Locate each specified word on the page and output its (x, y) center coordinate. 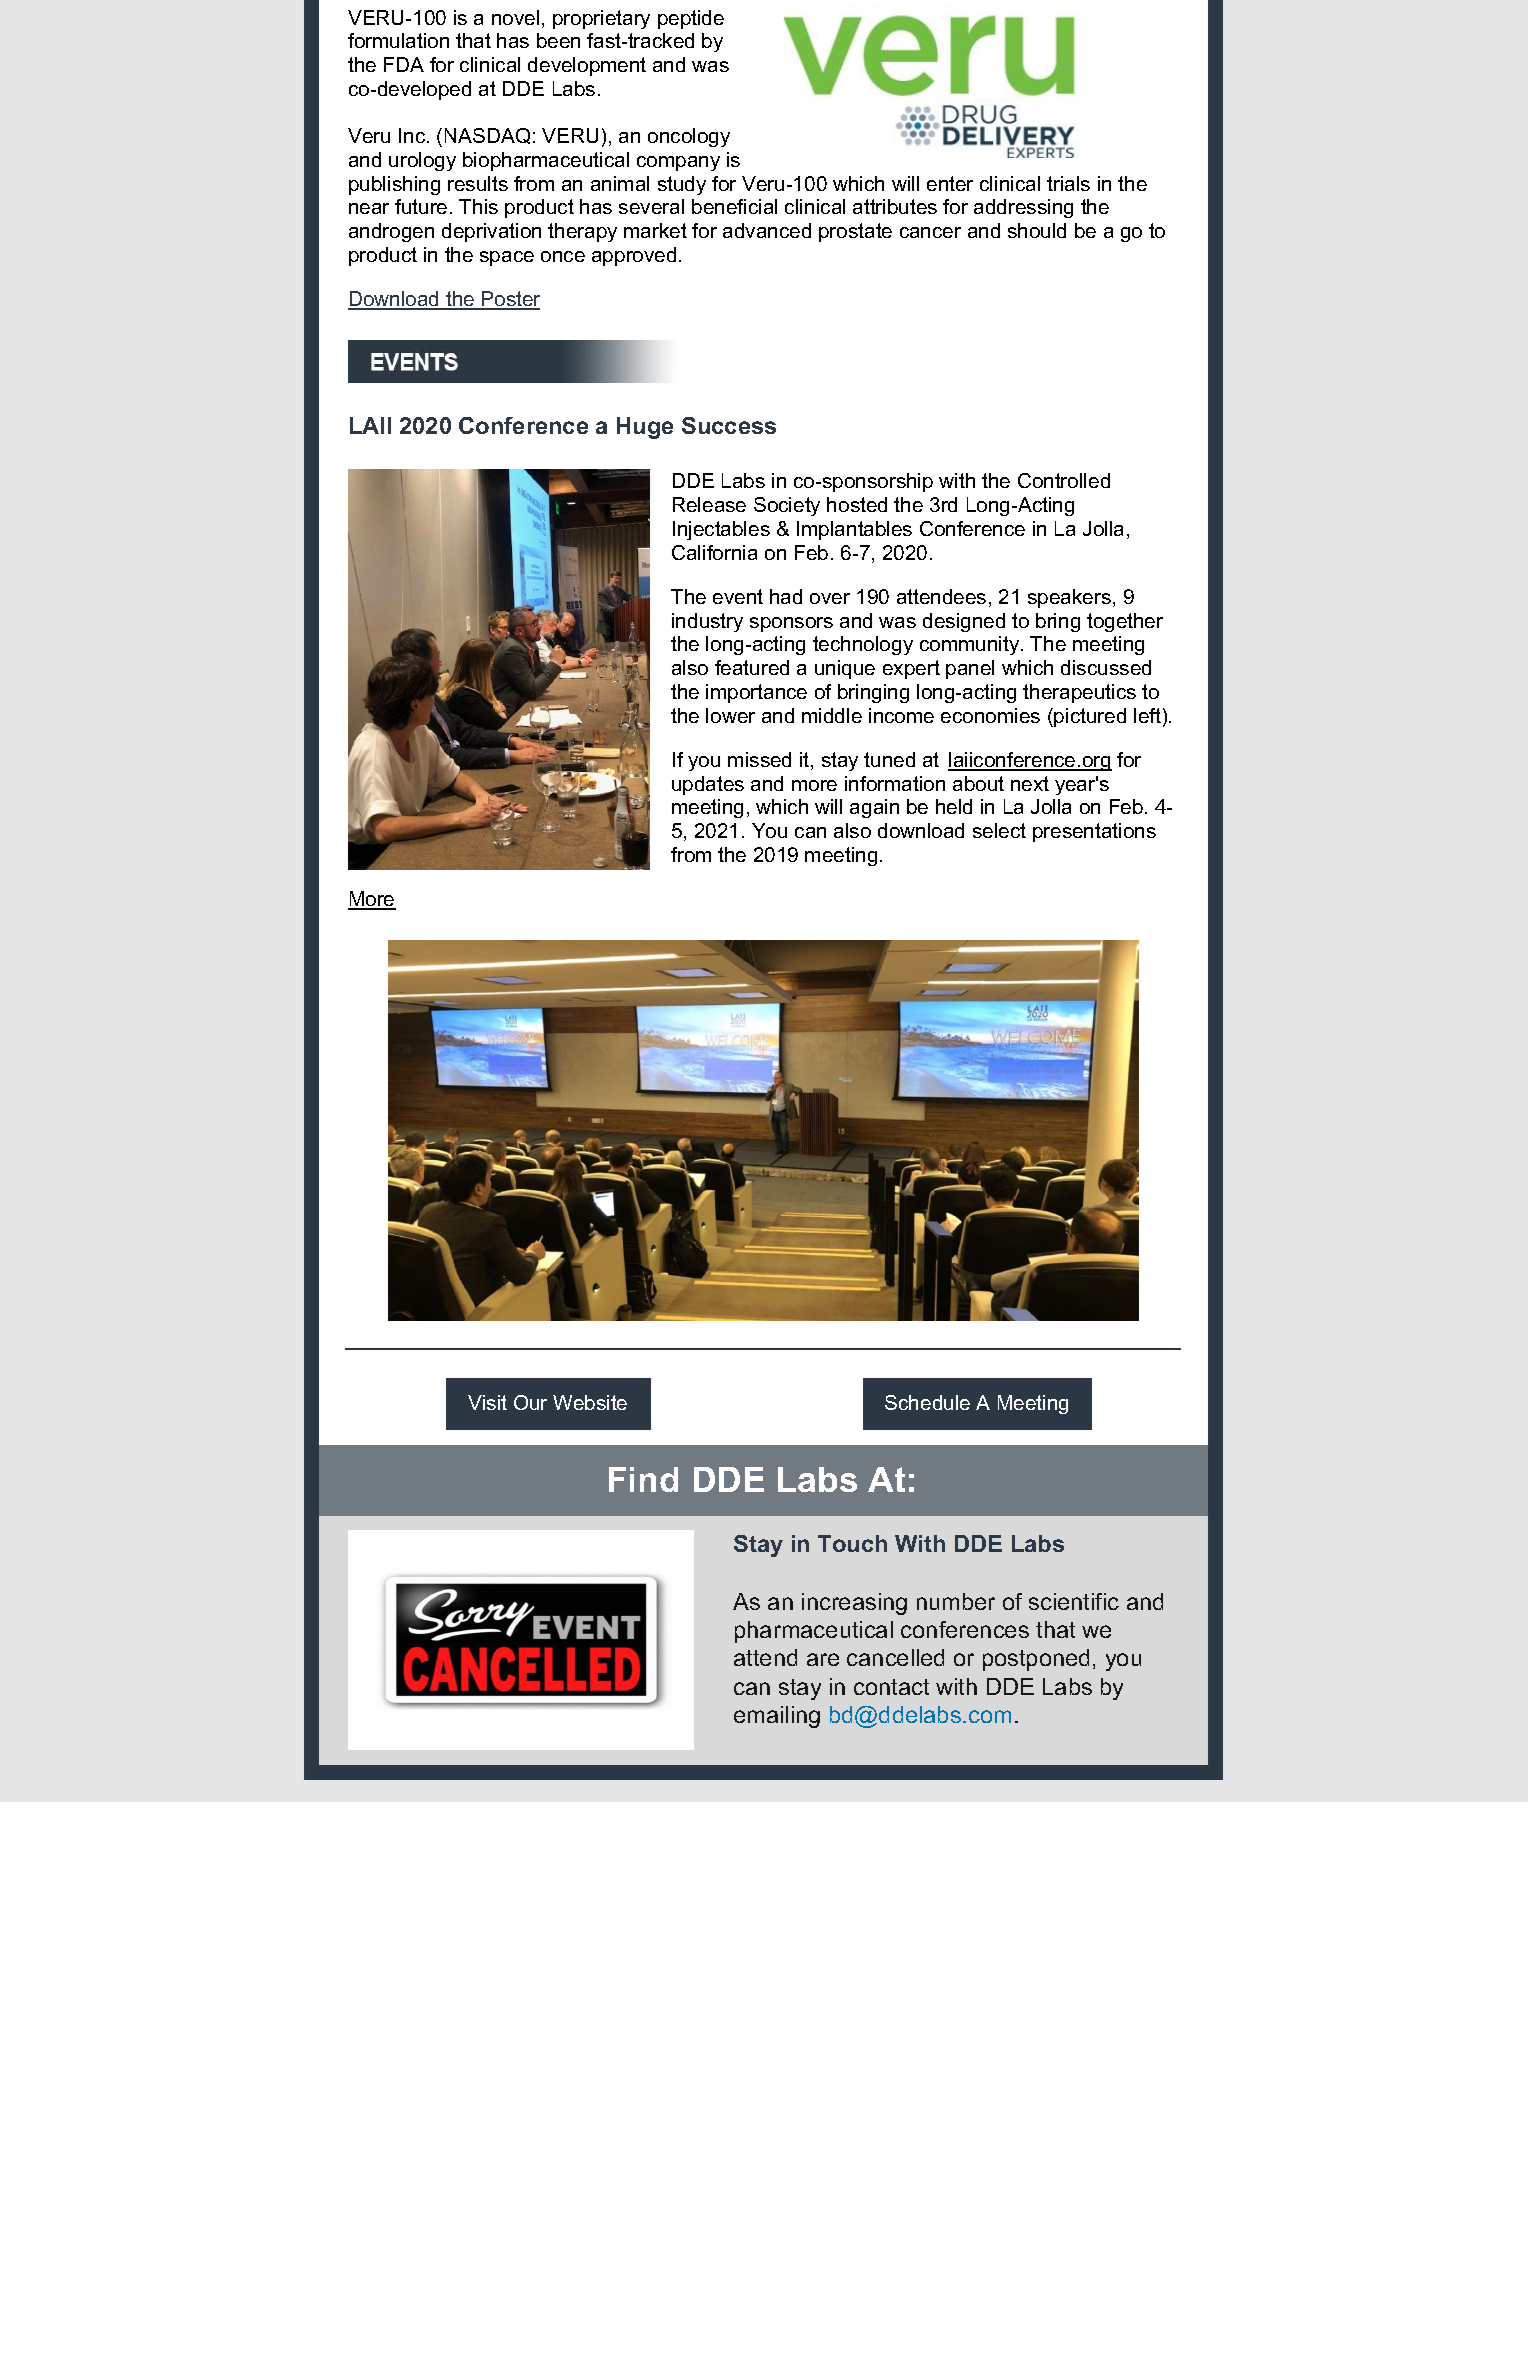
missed (759, 759)
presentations (1094, 832)
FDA (404, 64)
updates (708, 785)
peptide (691, 19)
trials (1068, 183)
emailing (777, 1717)
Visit (487, 1402)
